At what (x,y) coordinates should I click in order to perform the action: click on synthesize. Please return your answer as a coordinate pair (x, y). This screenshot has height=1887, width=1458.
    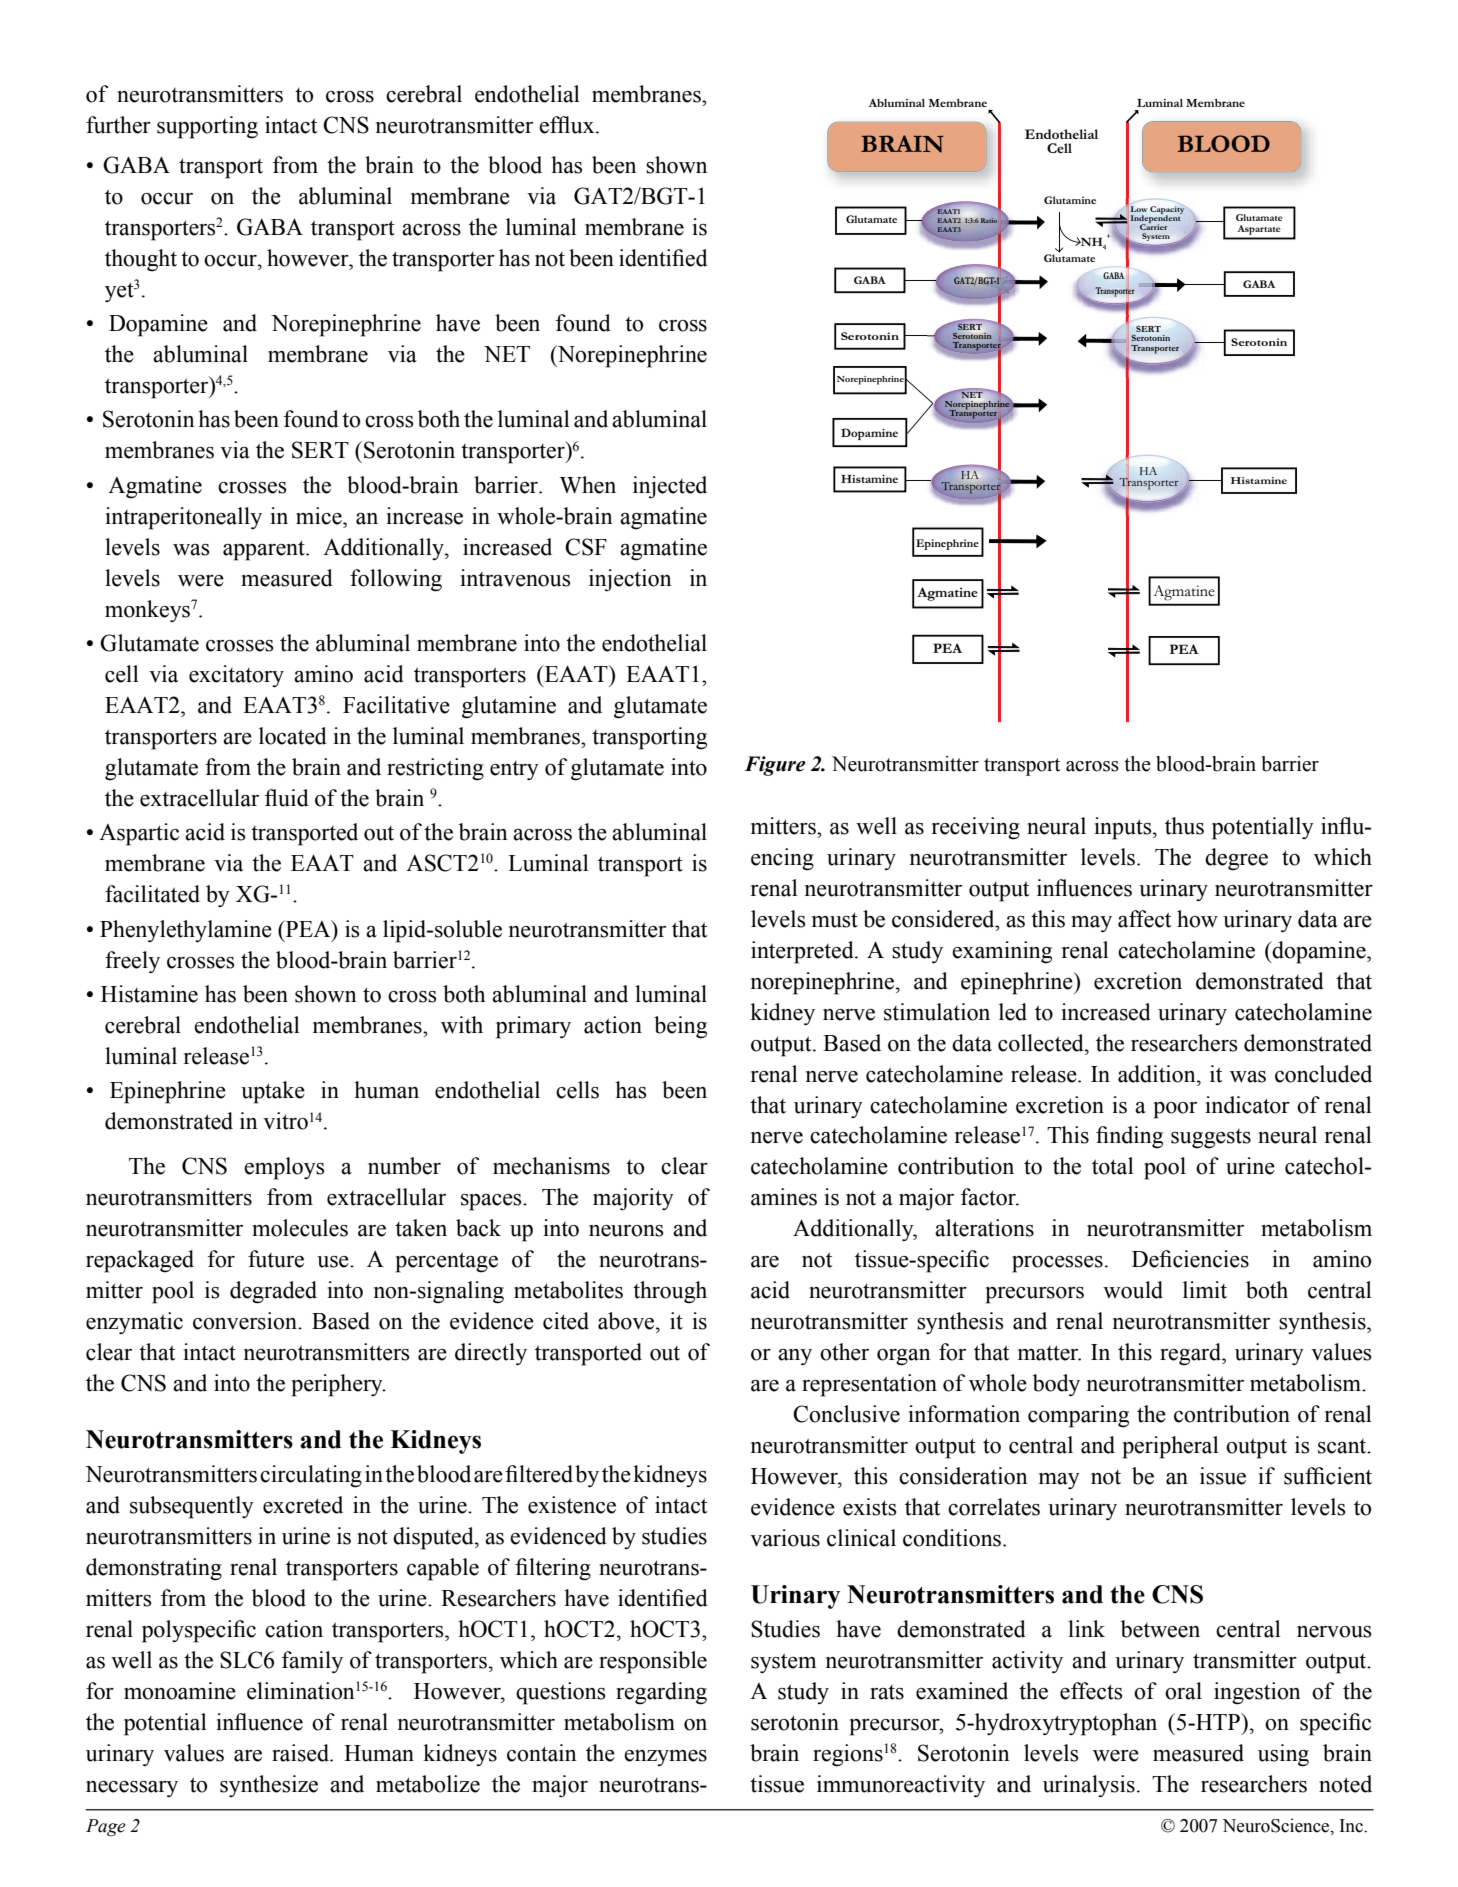
    Looking at the image, I should click on (269, 1786).
